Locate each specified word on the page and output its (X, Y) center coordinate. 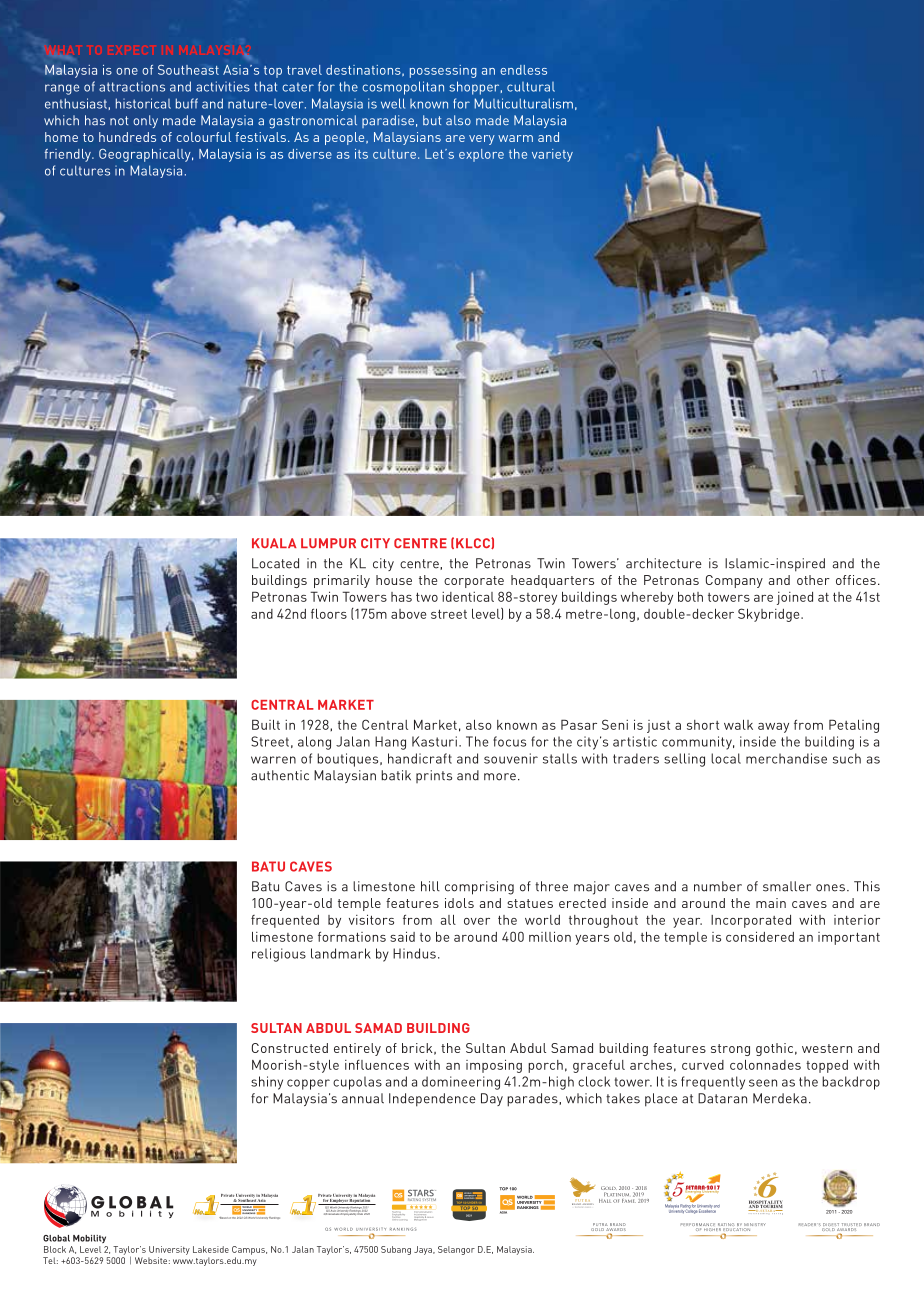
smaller (787, 886)
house (394, 580)
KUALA (274, 543)
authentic (280, 775)
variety (552, 155)
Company (734, 581)
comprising (479, 888)
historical (143, 103)
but (432, 120)
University (169, 1250)
